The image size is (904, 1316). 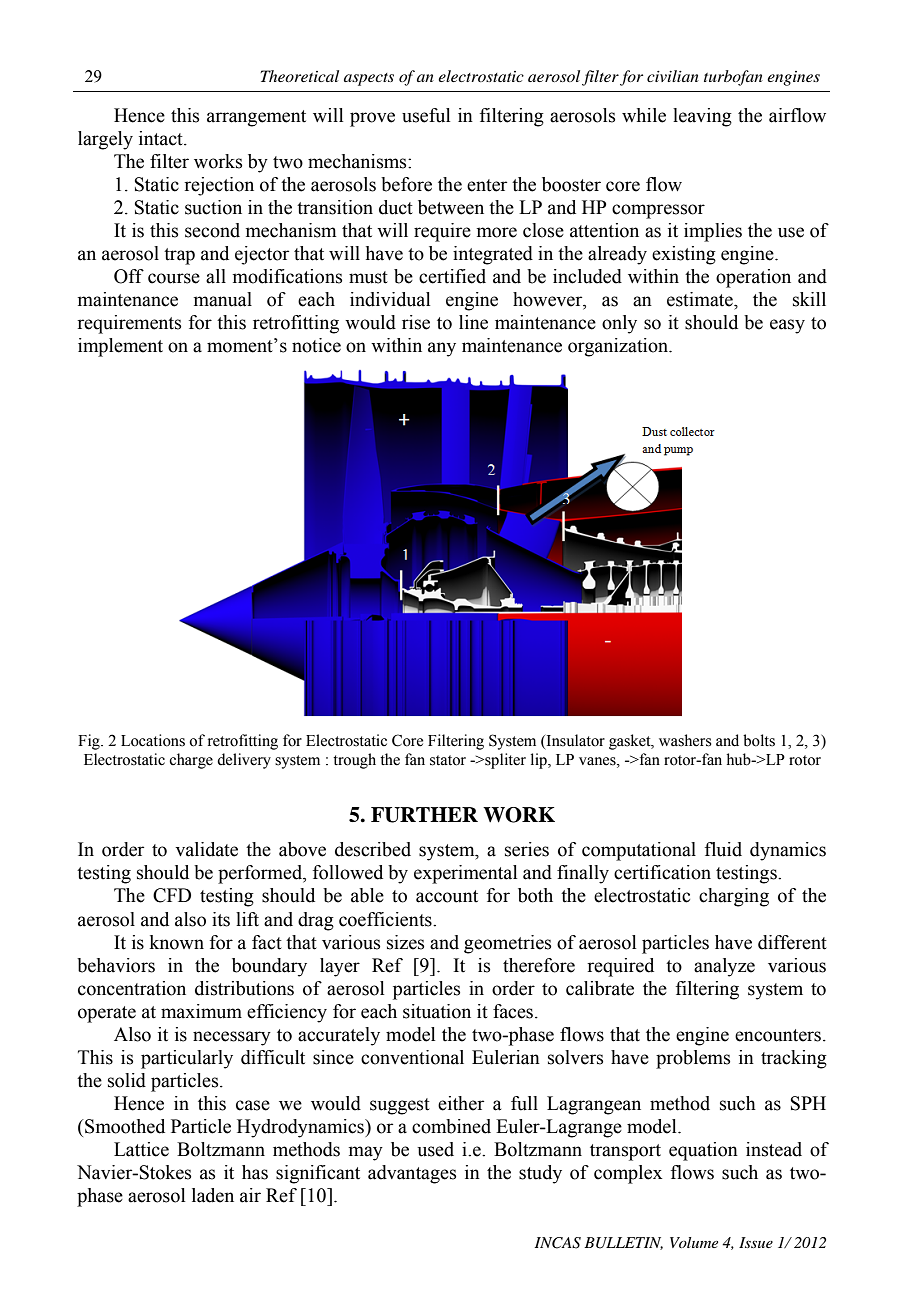 I want to click on experimental, so click(x=465, y=874).
